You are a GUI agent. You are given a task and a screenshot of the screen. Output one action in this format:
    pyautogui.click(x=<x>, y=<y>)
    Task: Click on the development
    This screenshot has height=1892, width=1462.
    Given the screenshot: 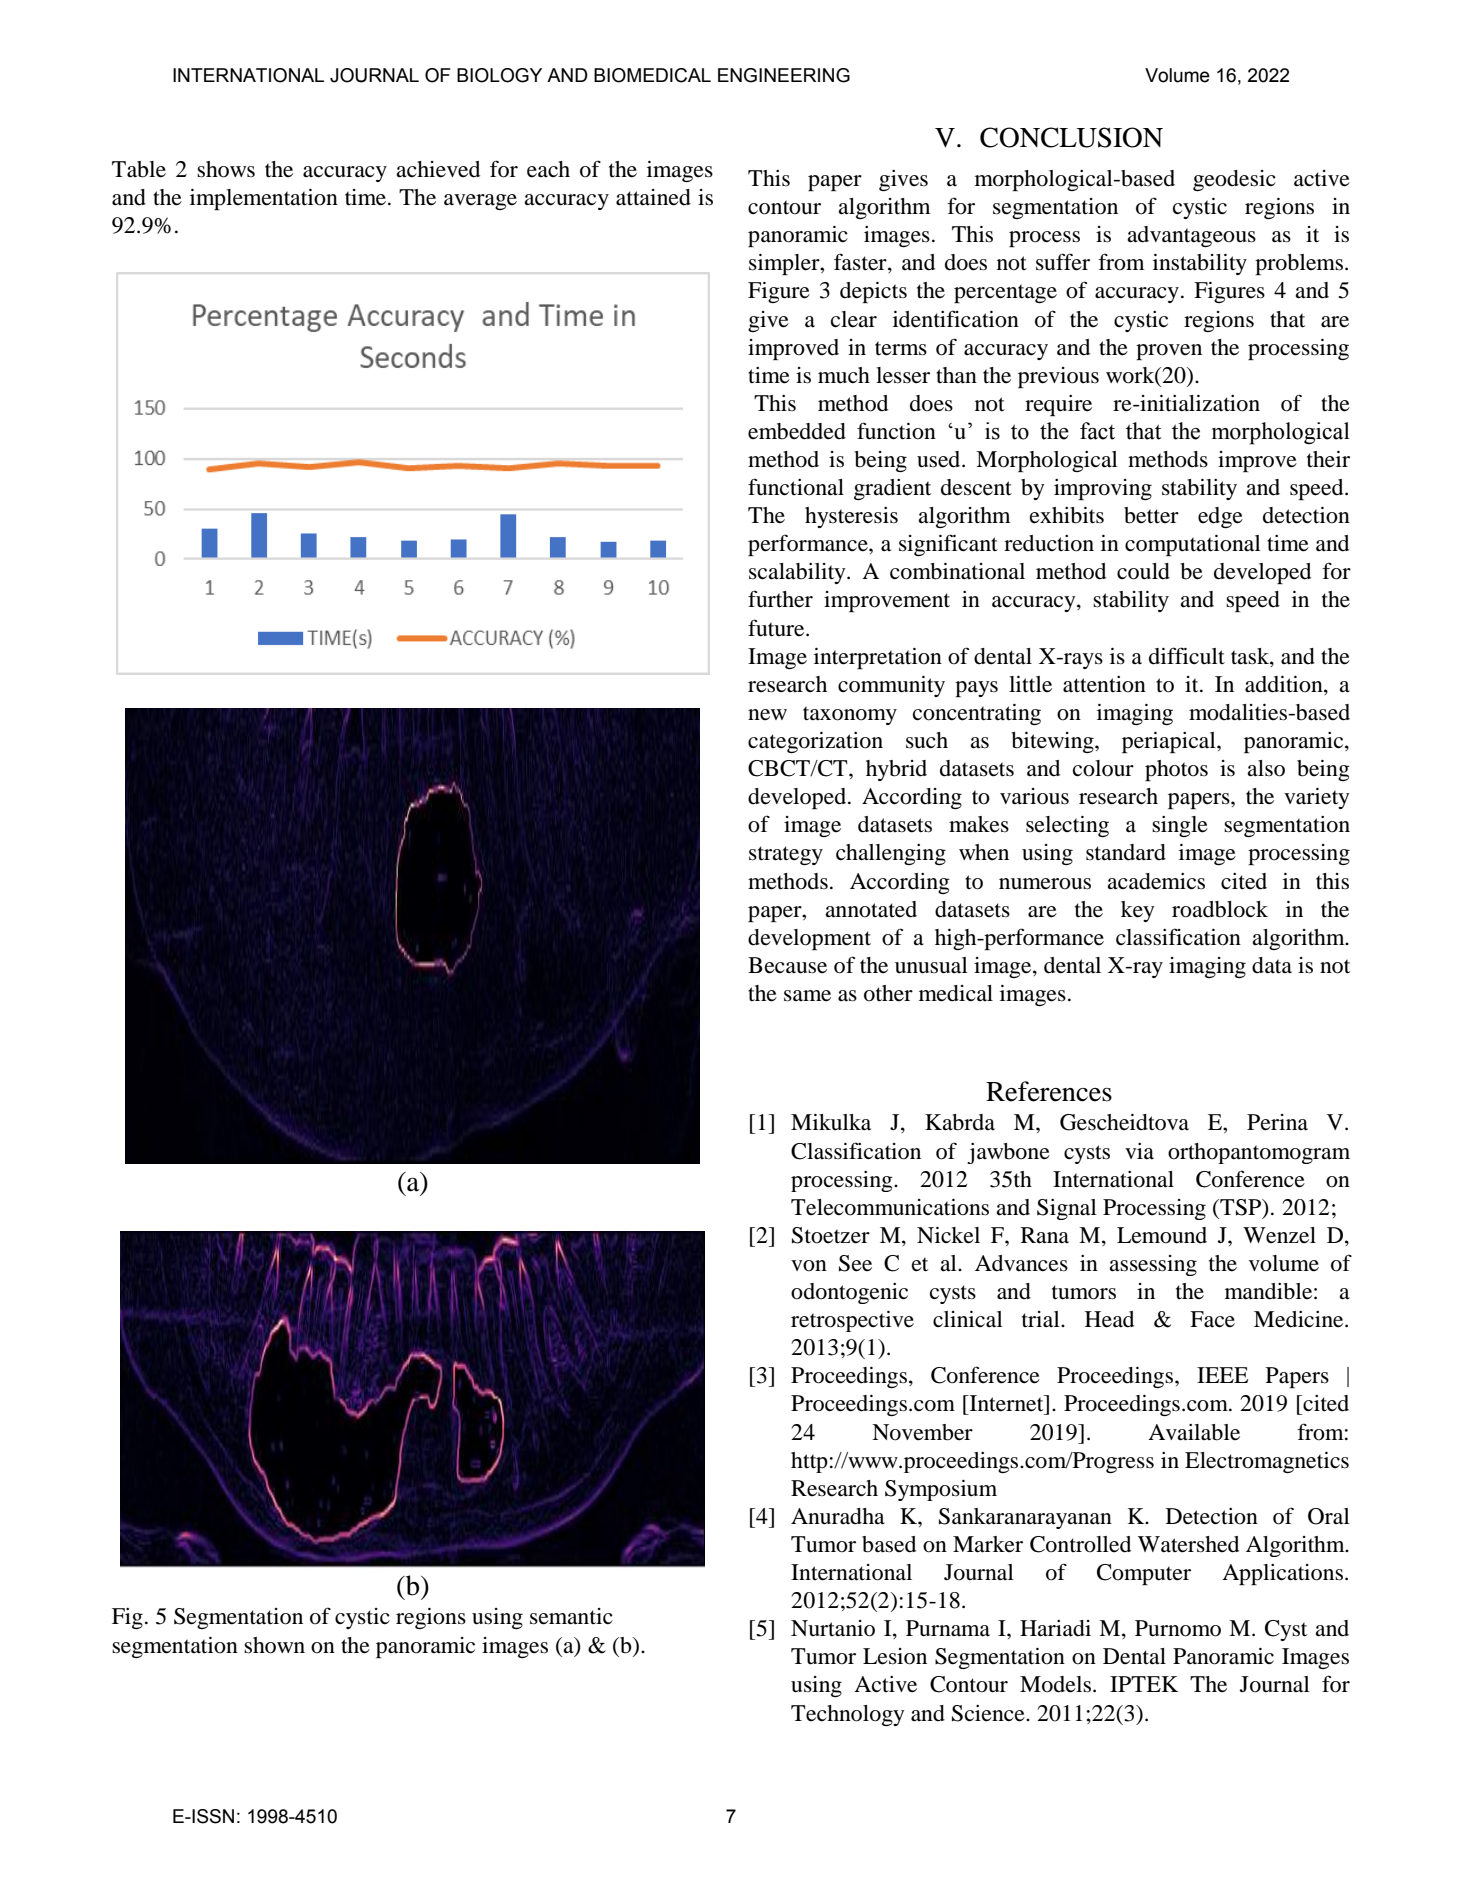 What is the action you would take?
    pyautogui.click(x=809, y=939)
